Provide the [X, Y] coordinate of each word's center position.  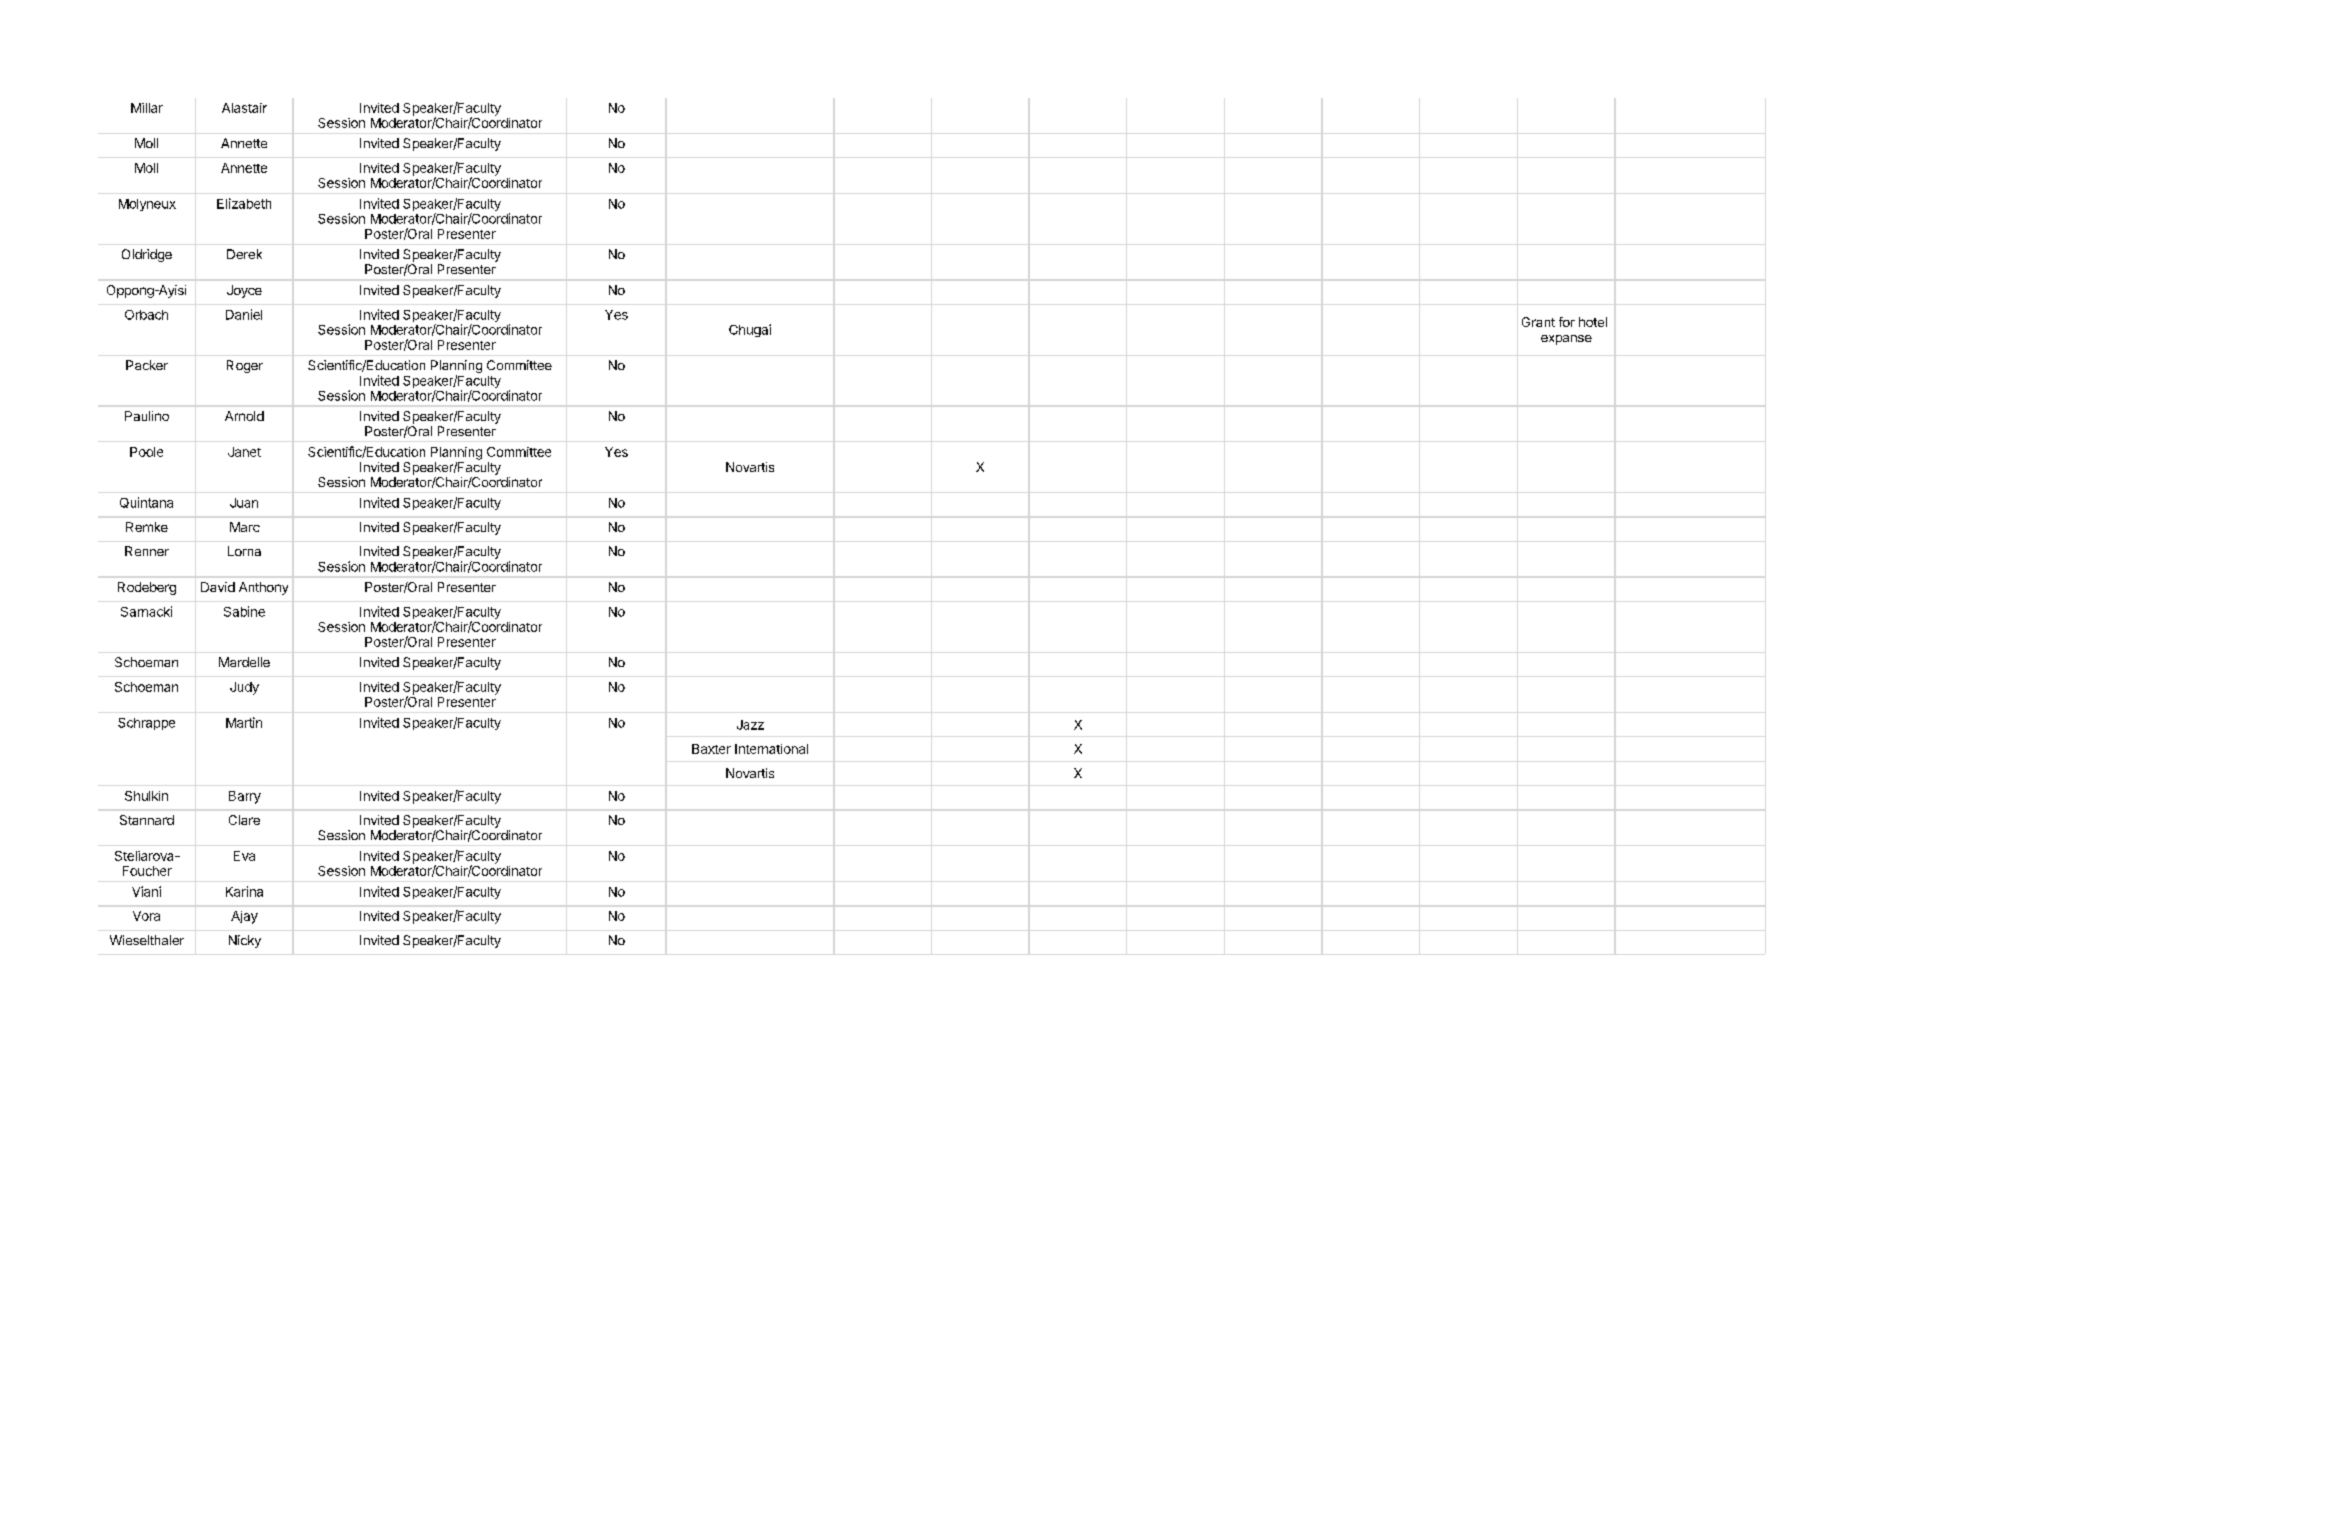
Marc [245, 527]
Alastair [244, 108]
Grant [1538, 322]
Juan [244, 503]
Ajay [244, 917]
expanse [1566, 340]
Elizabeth [244, 203]
